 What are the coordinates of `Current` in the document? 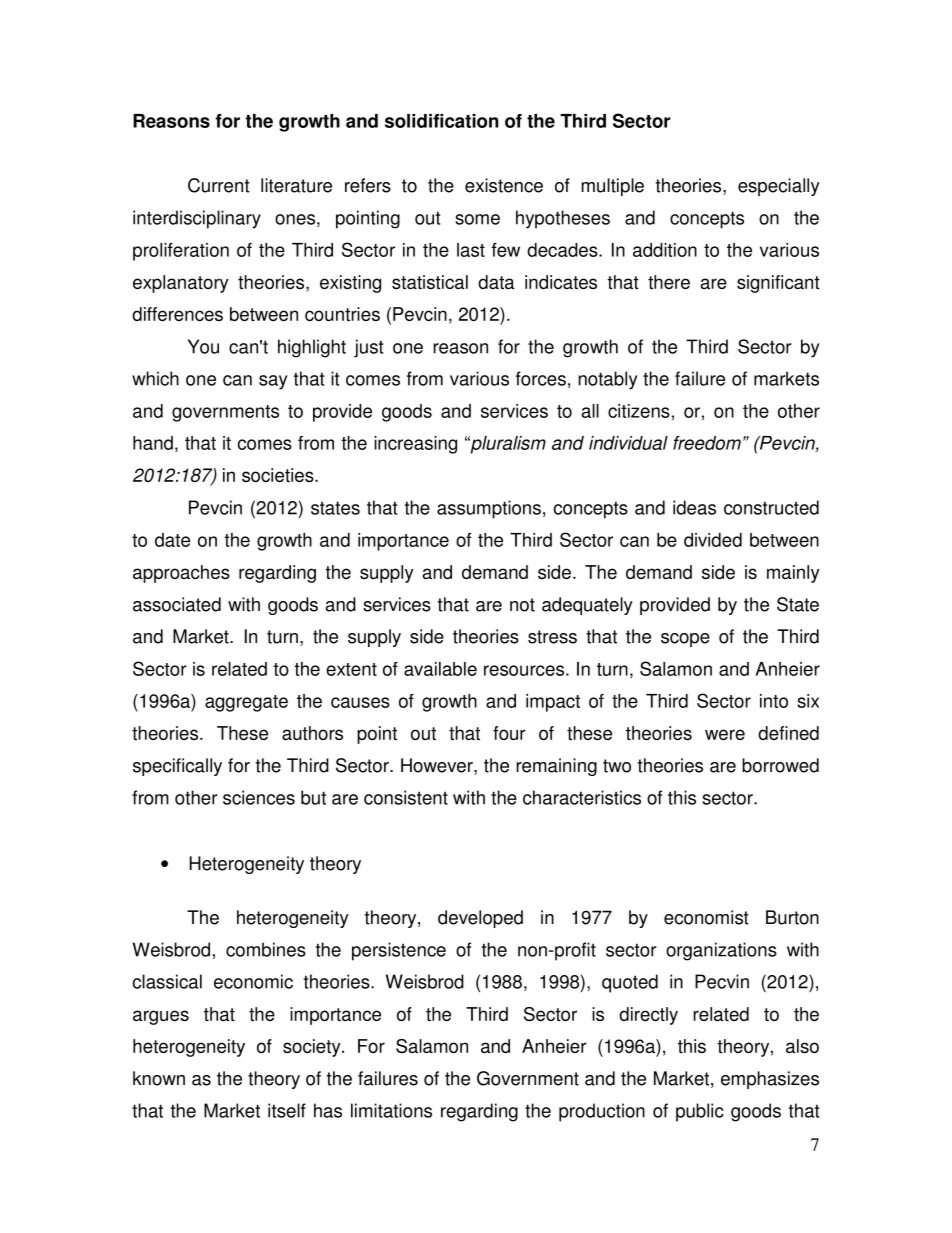 It's located at (219, 185).
